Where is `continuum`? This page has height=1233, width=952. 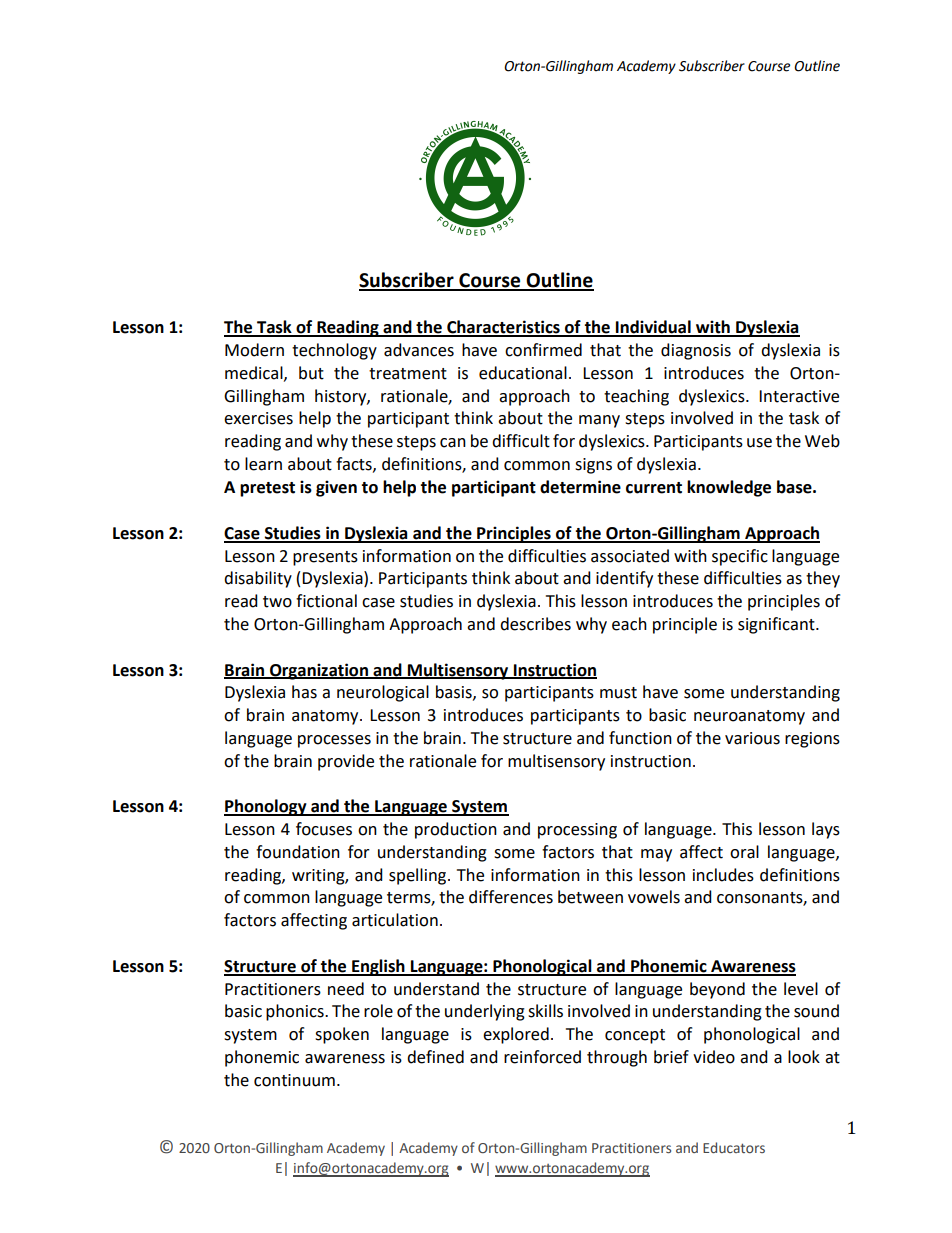 continuum is located at coordinates (294, 1080).
